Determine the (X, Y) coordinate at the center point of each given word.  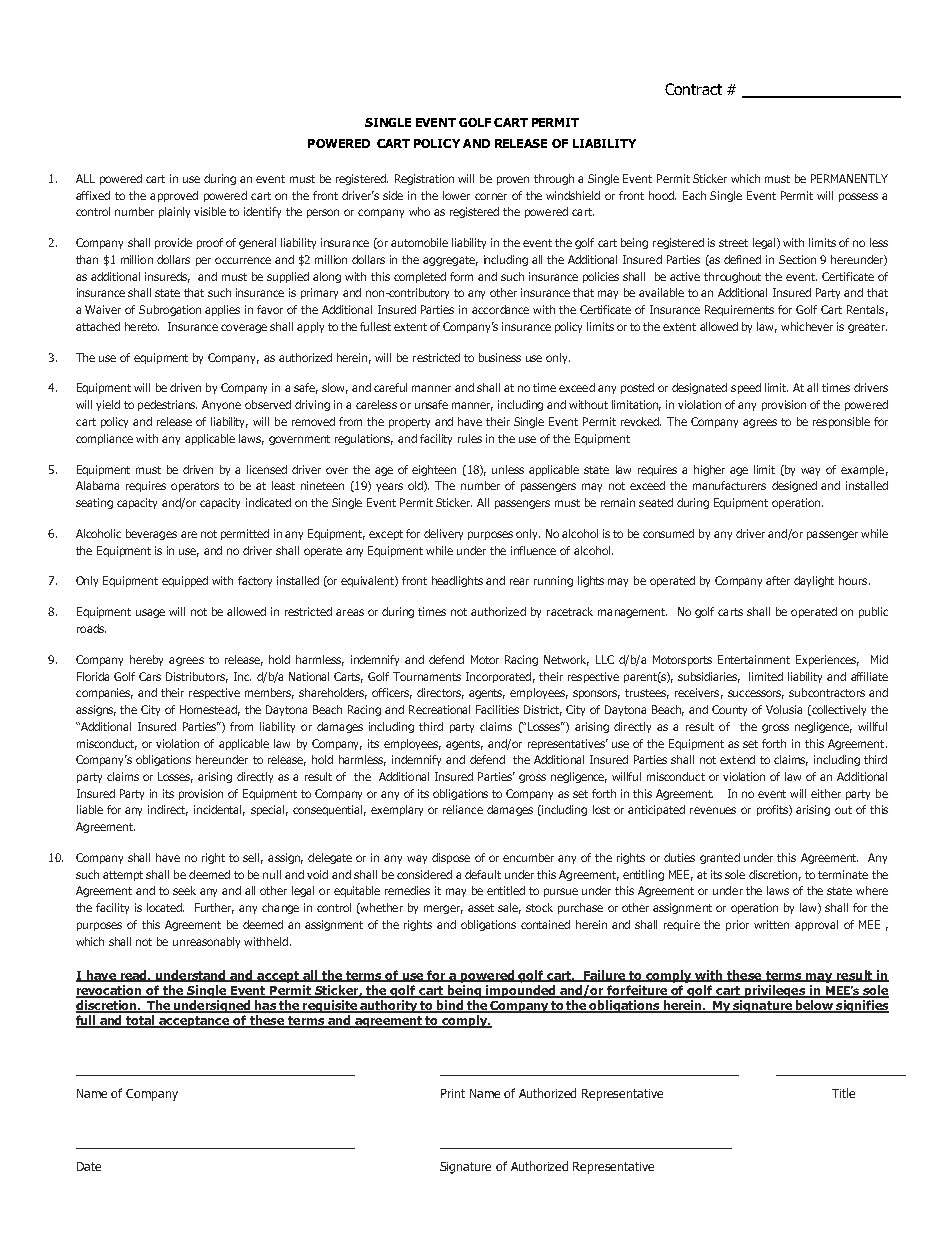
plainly (174, 212)
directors (440, 693)
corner (491, 196)
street (733, 243)
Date (89, 1166)
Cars (150, 676)
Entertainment (754, 659)
